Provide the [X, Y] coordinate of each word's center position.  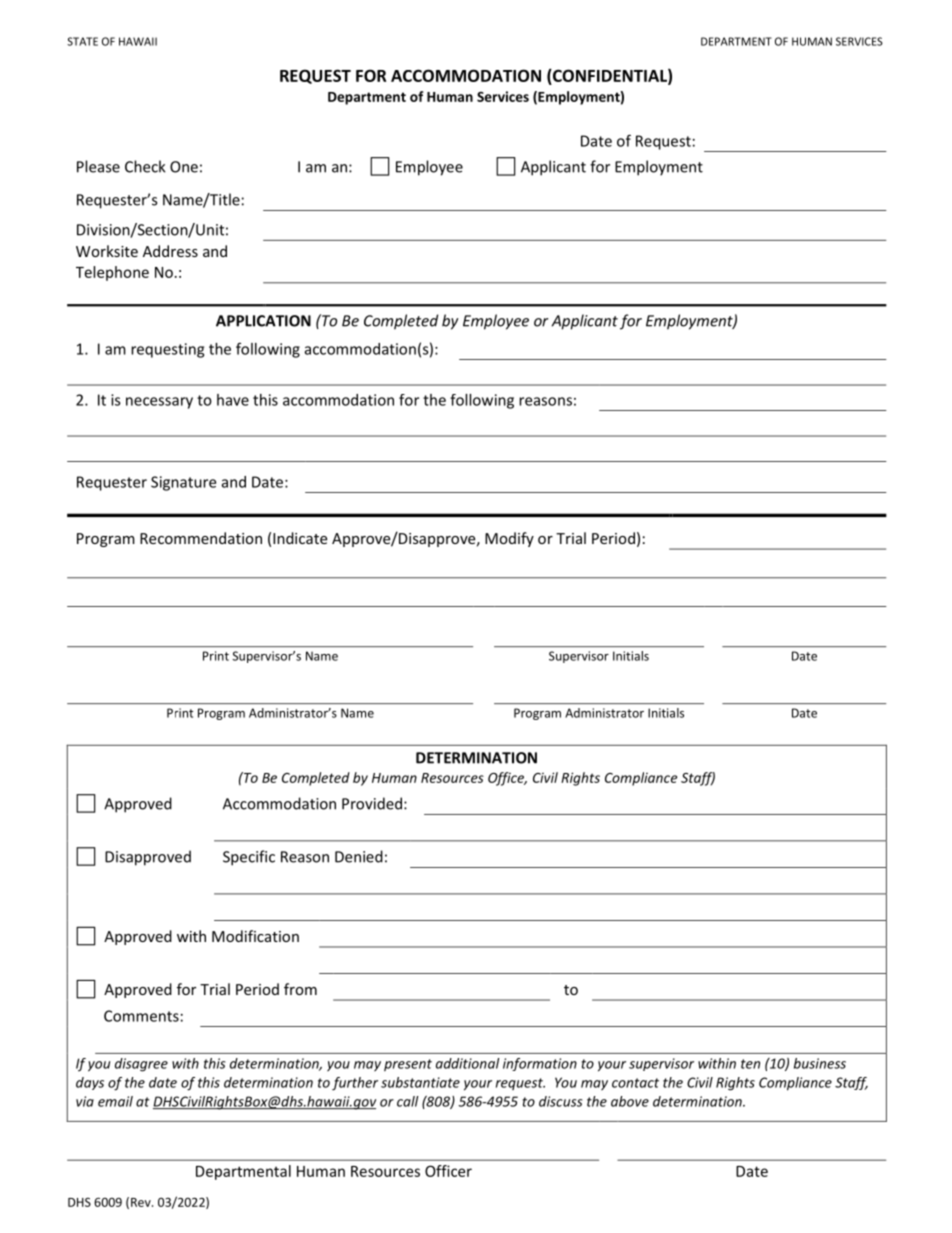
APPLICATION [263, 321]
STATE [82, 41]
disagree [141, 1065]
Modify [509, 539]
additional [467, 1063]
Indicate [300, 538]
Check [145, 166]
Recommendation [201, 538]
